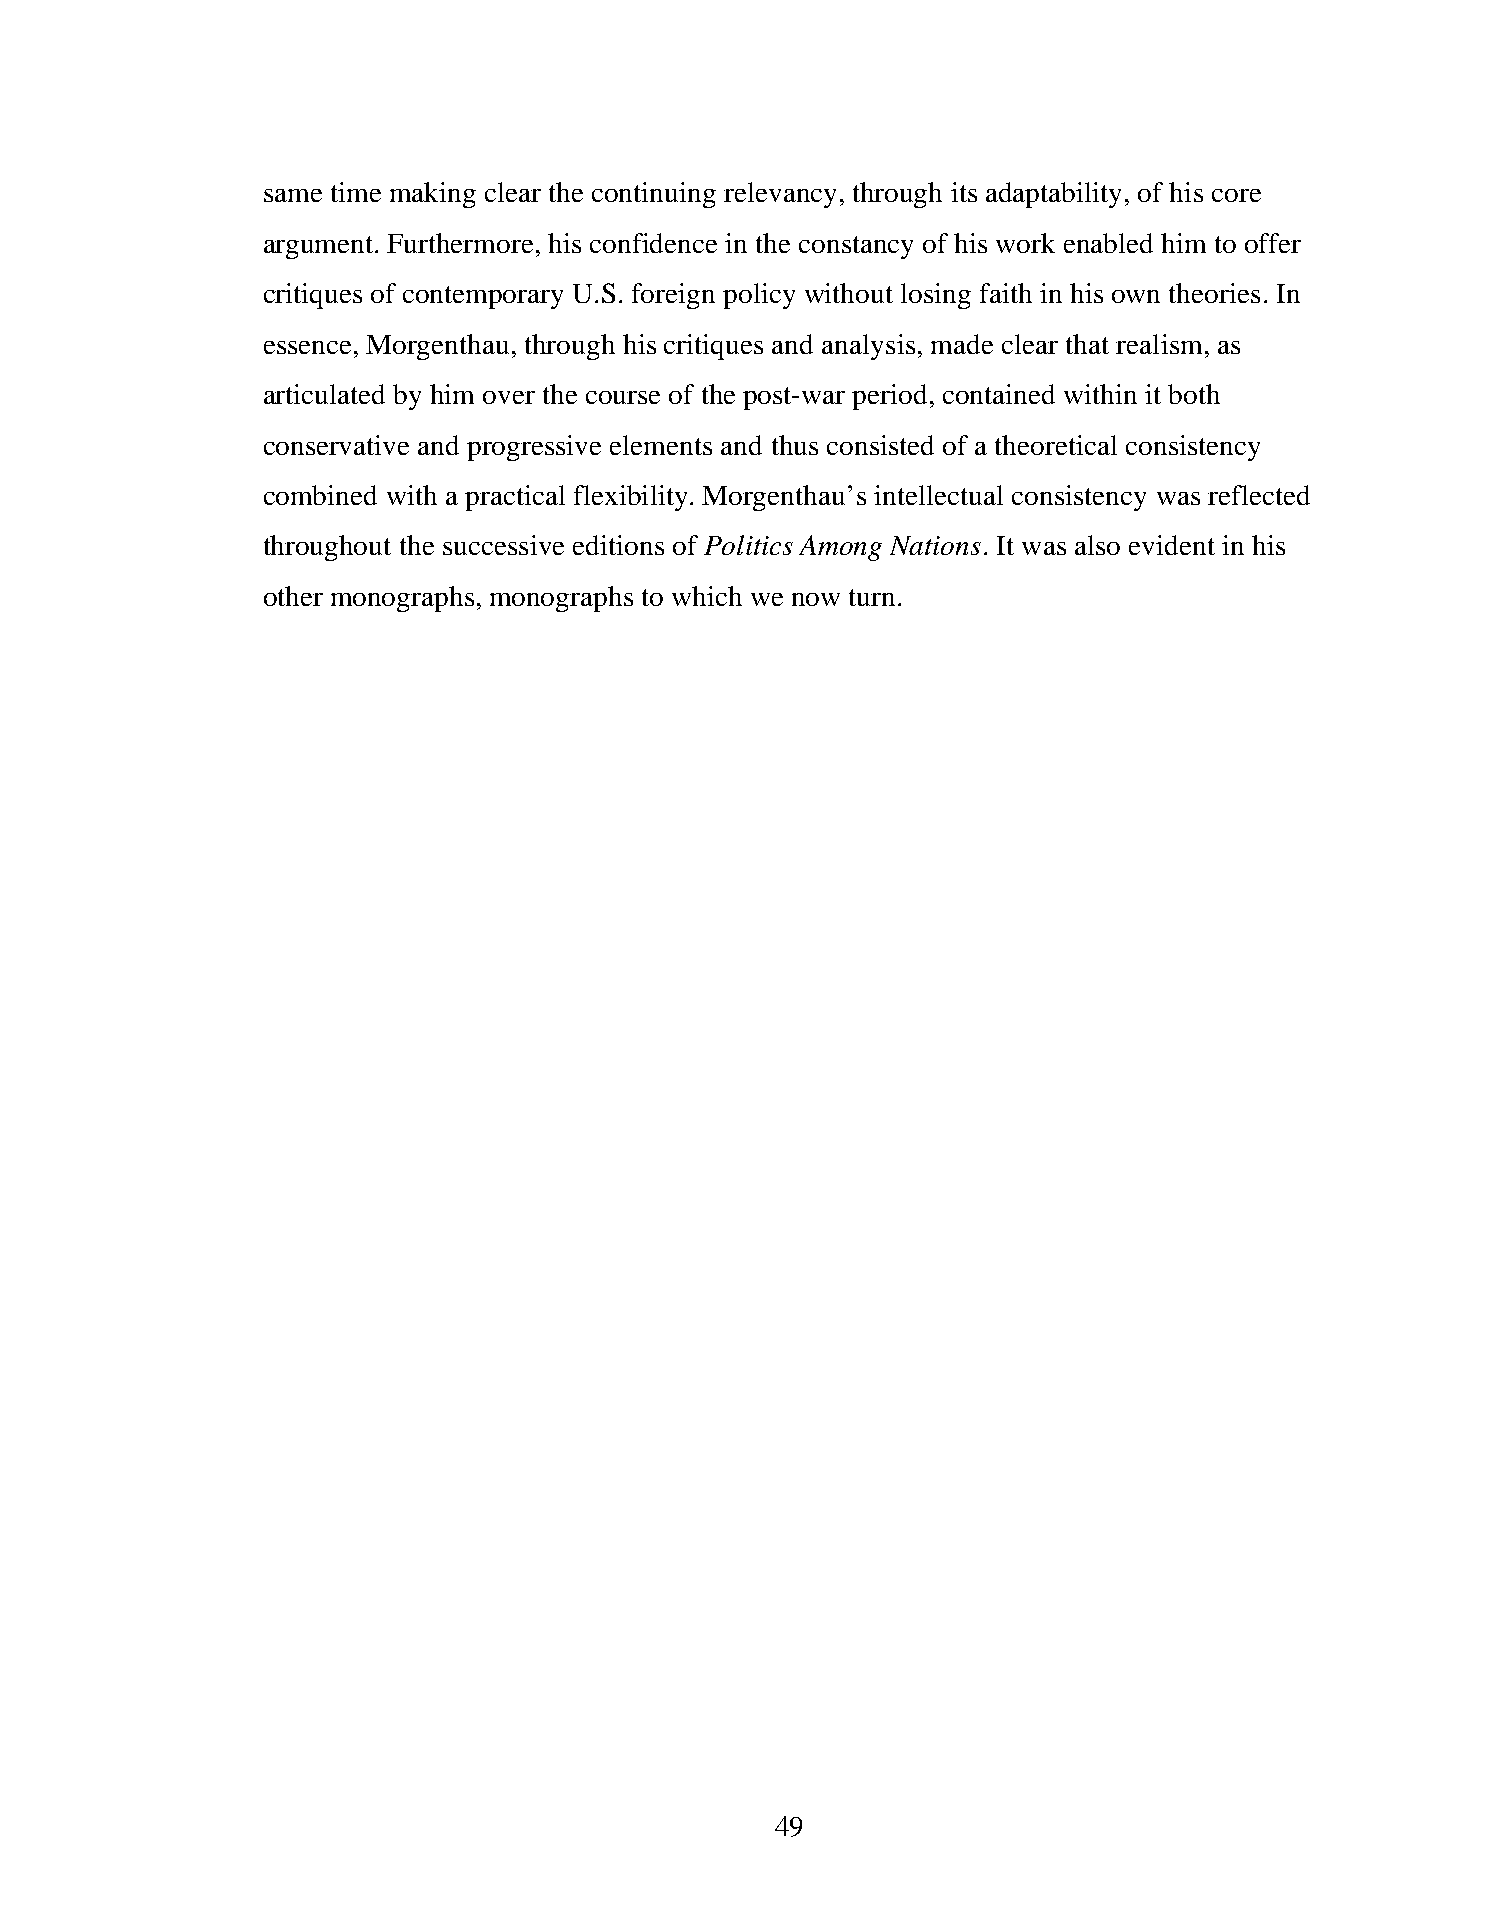 The width and height of the screenshot is (1491, 1930). I want to click on both, so click(1194, 394).
